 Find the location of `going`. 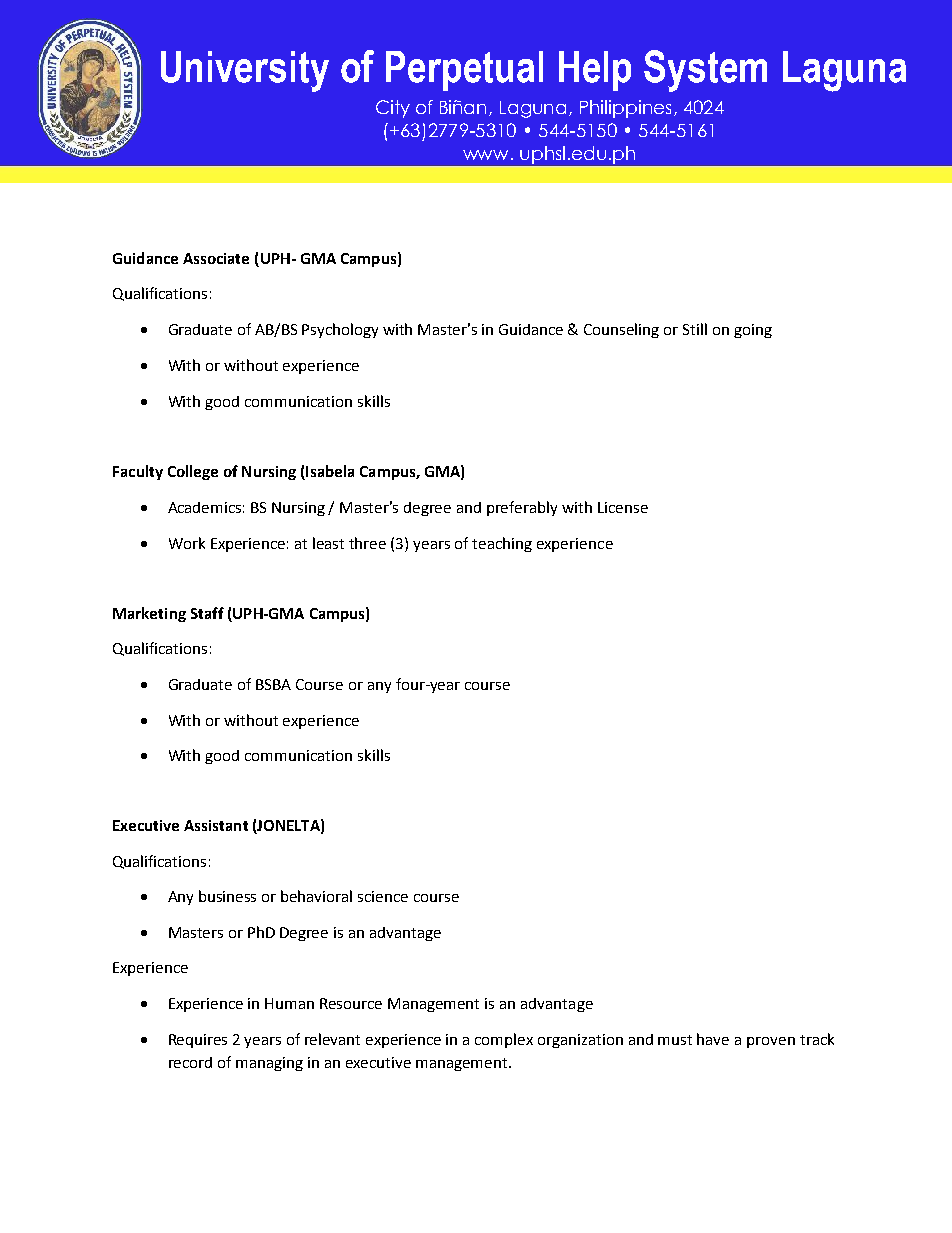

going is located at coordinates (753, 331).
